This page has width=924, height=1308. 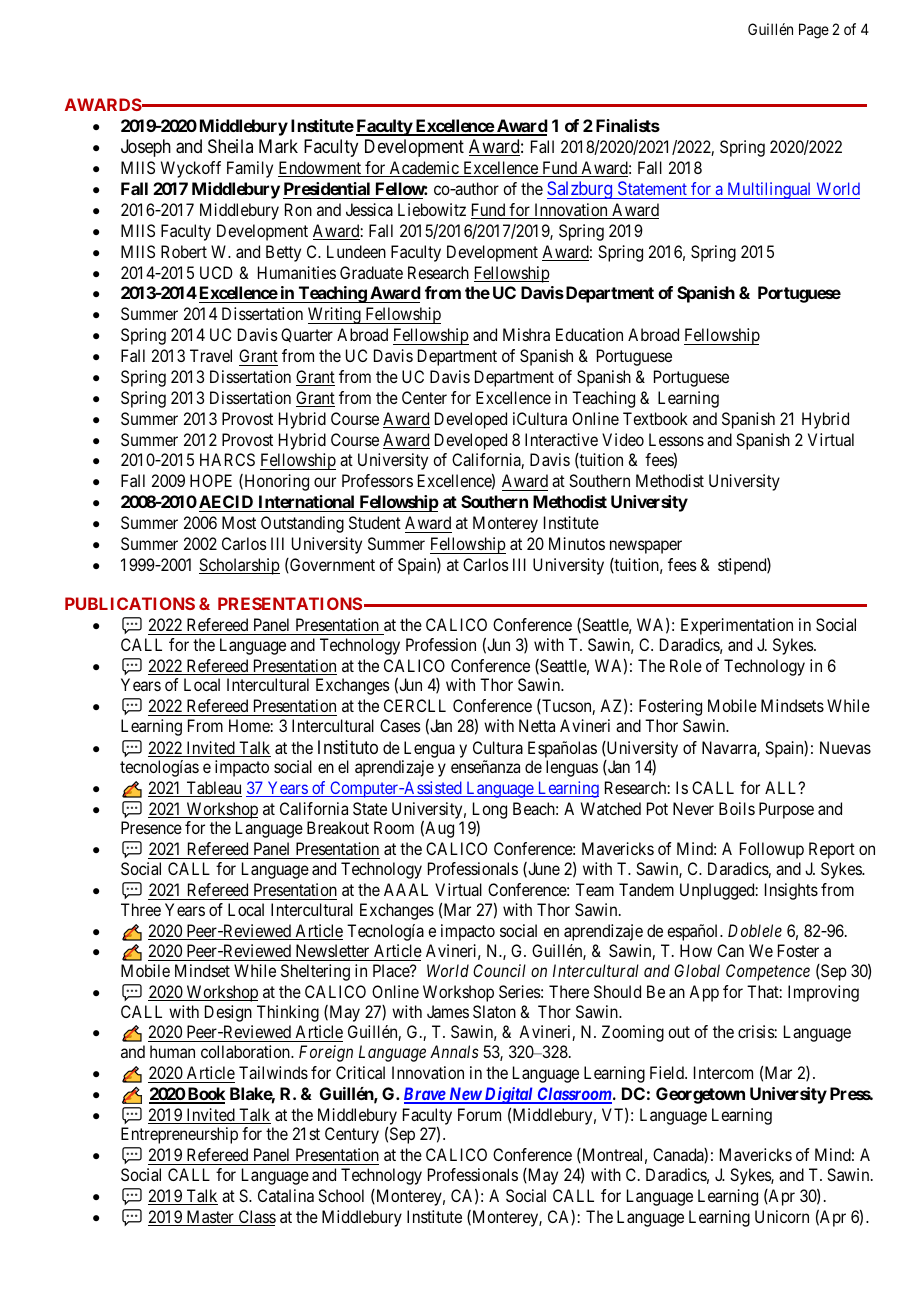 I want to click on Sheila, so click(x=230, y=146).
